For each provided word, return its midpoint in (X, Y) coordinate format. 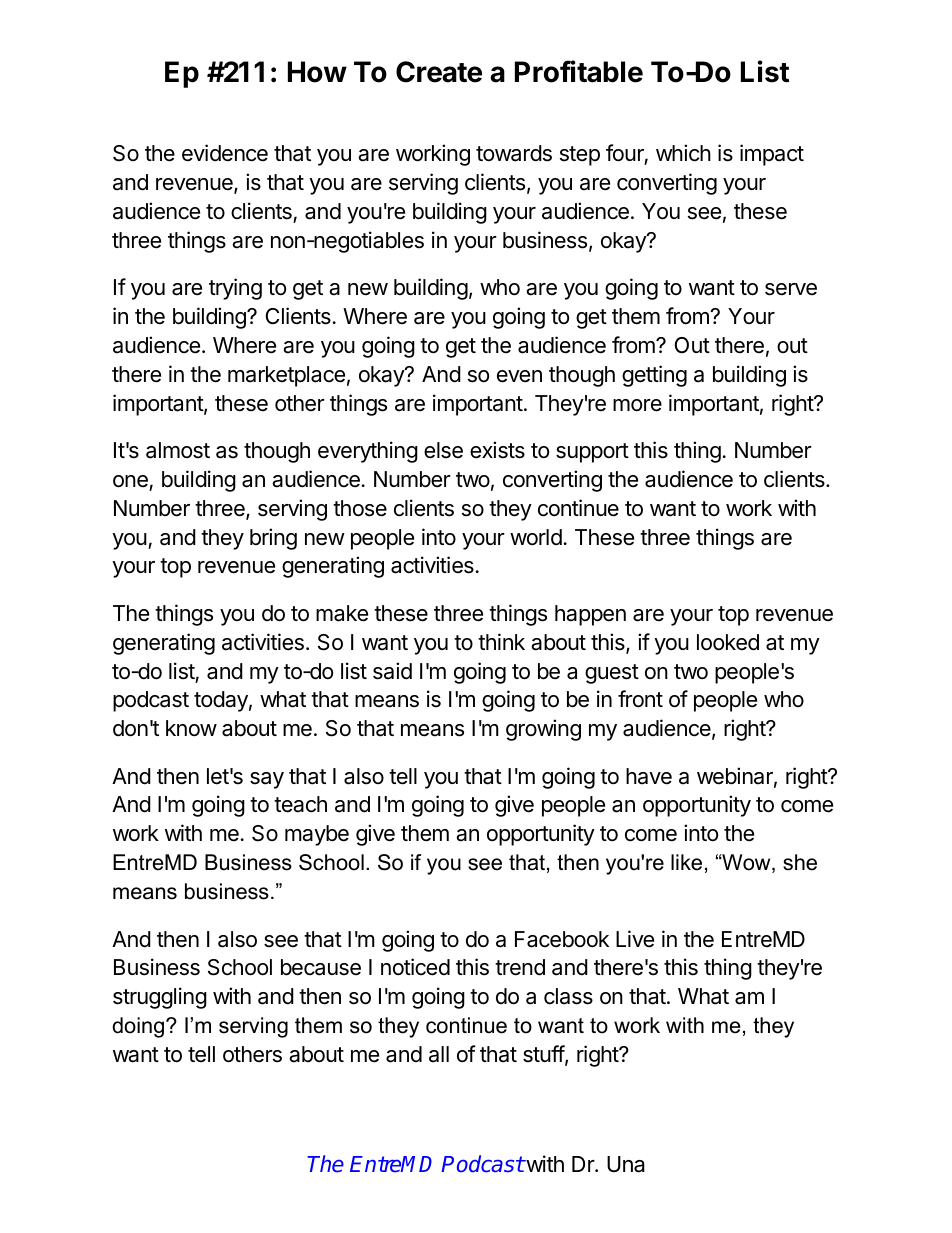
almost (178, 450)
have (649, 776)
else (443, 450)
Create (439, 72)
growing (543, 730)
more (637, 405)
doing (138, 1027)
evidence (225, 153)
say (267, 780)
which (683, 153)
